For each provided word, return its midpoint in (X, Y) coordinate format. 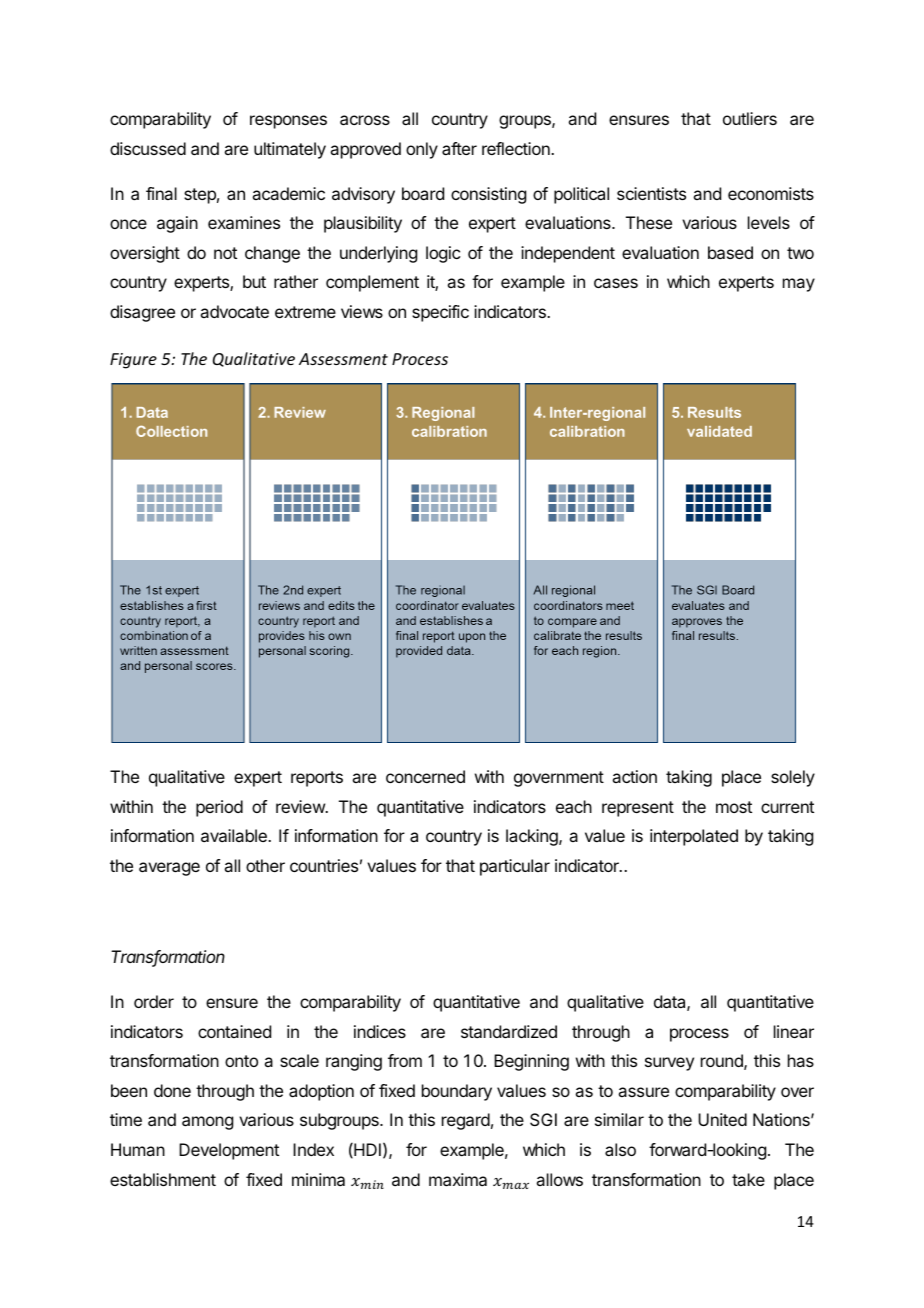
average (169, 869)
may (799, 285)
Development (229, 1151)
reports (317, 779)
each (574, 806)
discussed (148, 148)
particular (515, 867)
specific (440, 313)
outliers (750, 118)
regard (466, 1121)
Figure (133, 361)
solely (793, 778)
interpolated (694, 837)
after (459, 148)
